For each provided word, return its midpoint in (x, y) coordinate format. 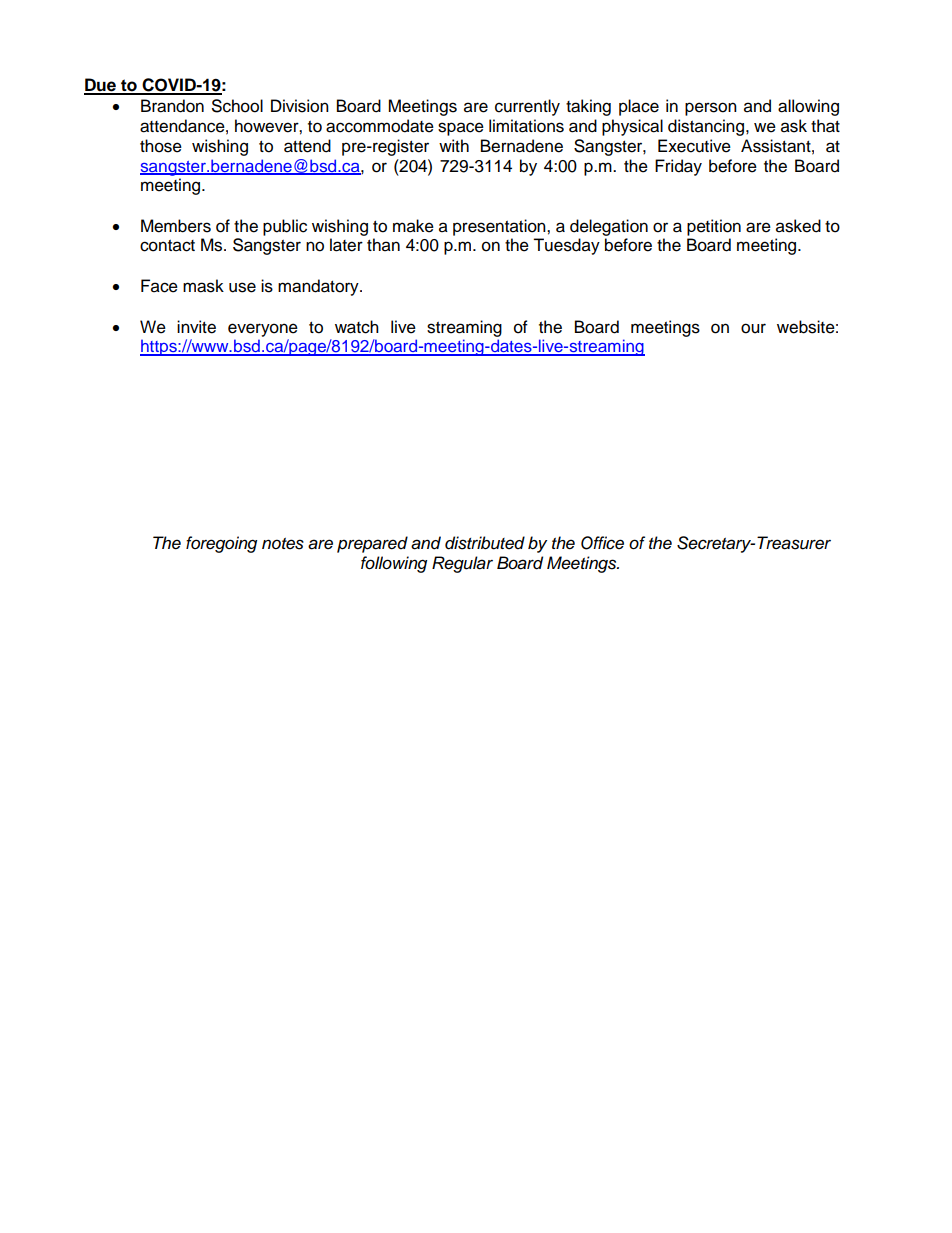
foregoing (221, 544)
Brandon (172, 106)
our (753, 328)
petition (714, 227)
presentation (500, 227)
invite (196, 327)
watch (357, 327)
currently (527, 107)
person (711, 109)
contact (167, 246)
